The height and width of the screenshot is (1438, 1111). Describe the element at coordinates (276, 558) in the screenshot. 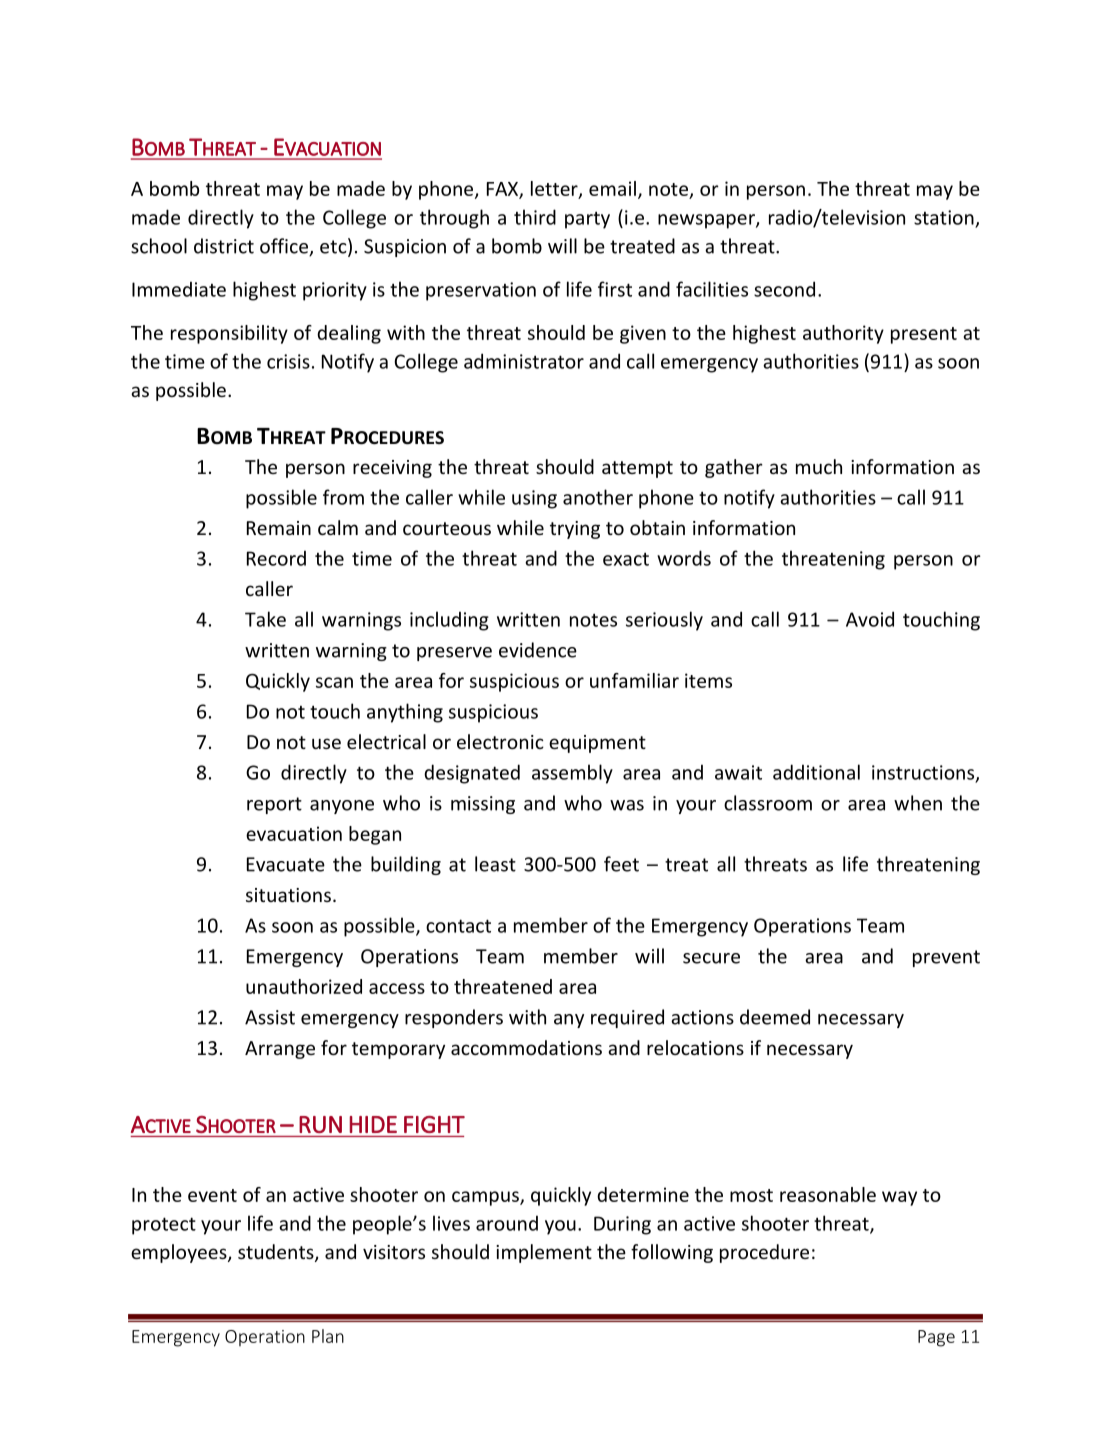

I see `Record` at that location.
